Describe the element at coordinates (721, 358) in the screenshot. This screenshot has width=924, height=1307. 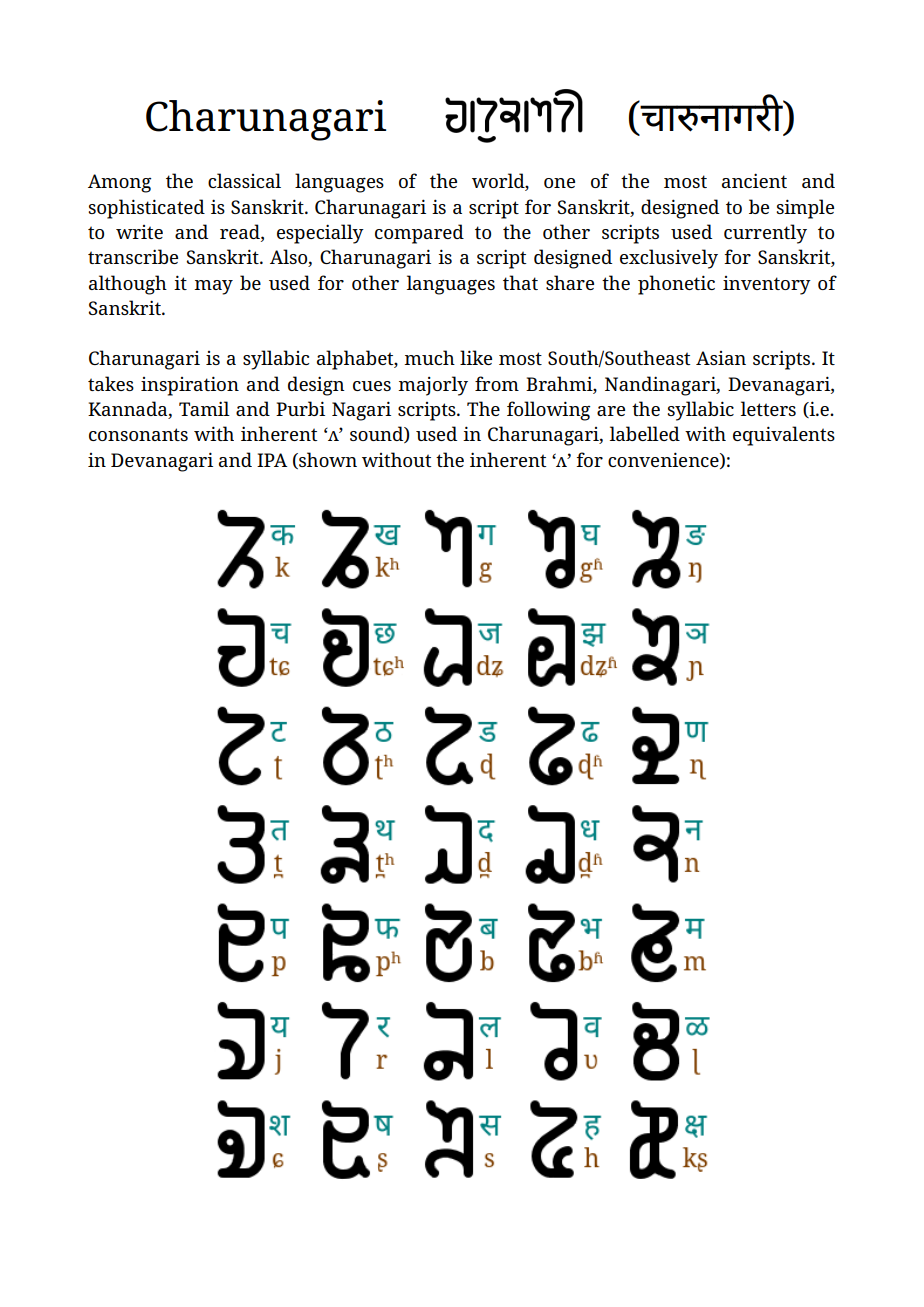
I see `Asian` at that location.
